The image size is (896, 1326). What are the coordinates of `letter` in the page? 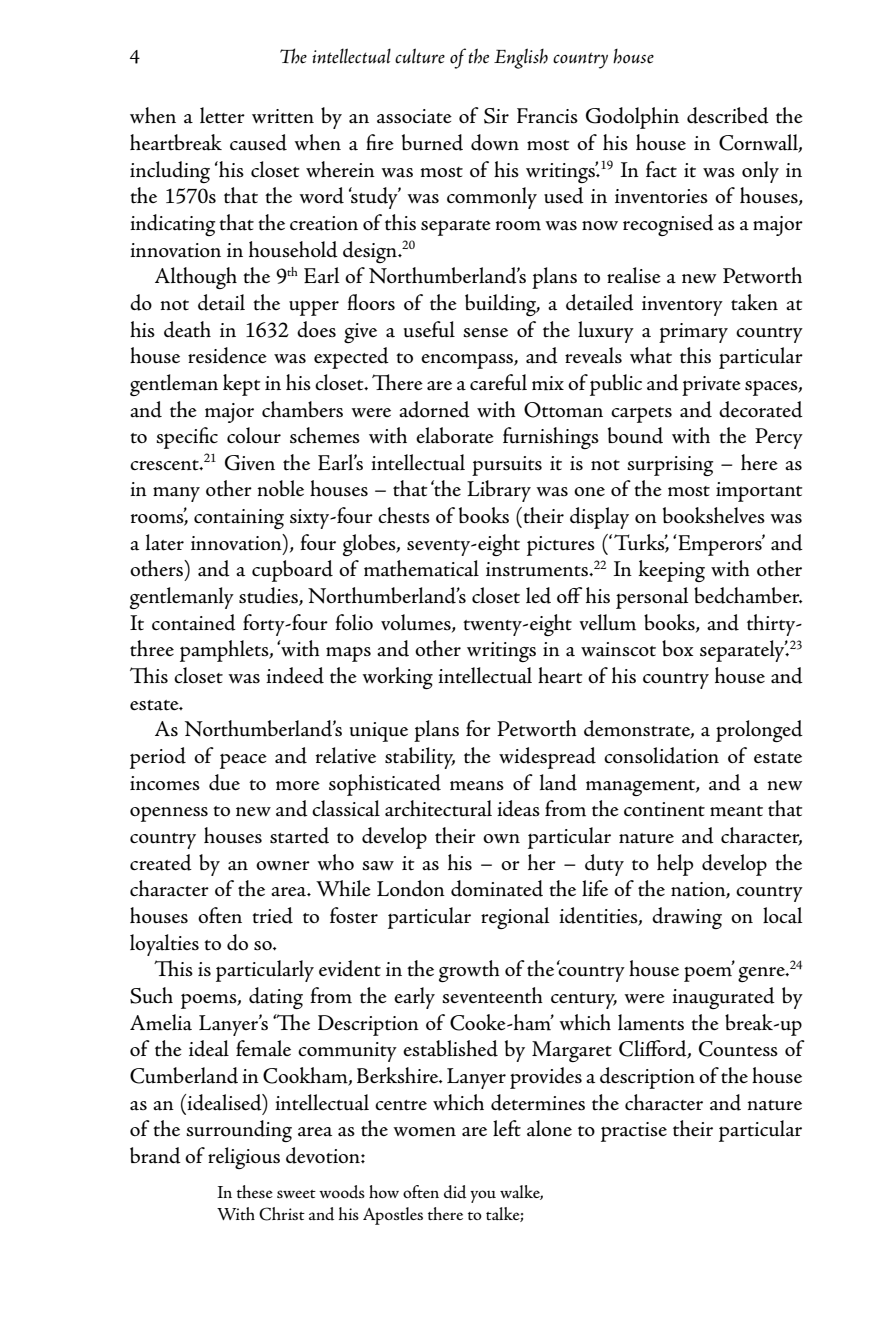 It's located at (222, 115).
